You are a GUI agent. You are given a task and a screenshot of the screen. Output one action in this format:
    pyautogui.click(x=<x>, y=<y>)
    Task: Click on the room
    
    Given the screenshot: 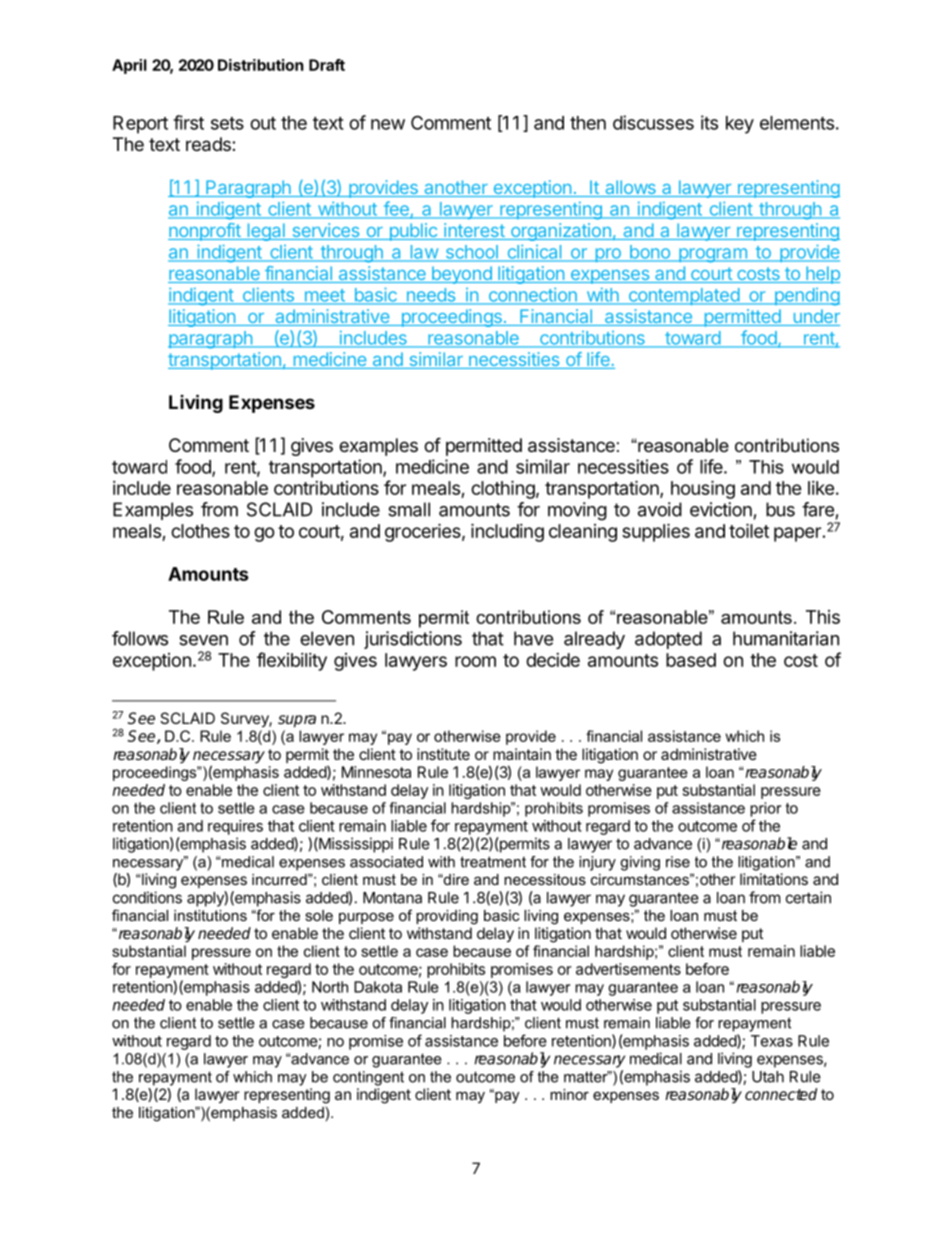 What is the action you would take?
    pyautogui.click(x=475, y=661)
